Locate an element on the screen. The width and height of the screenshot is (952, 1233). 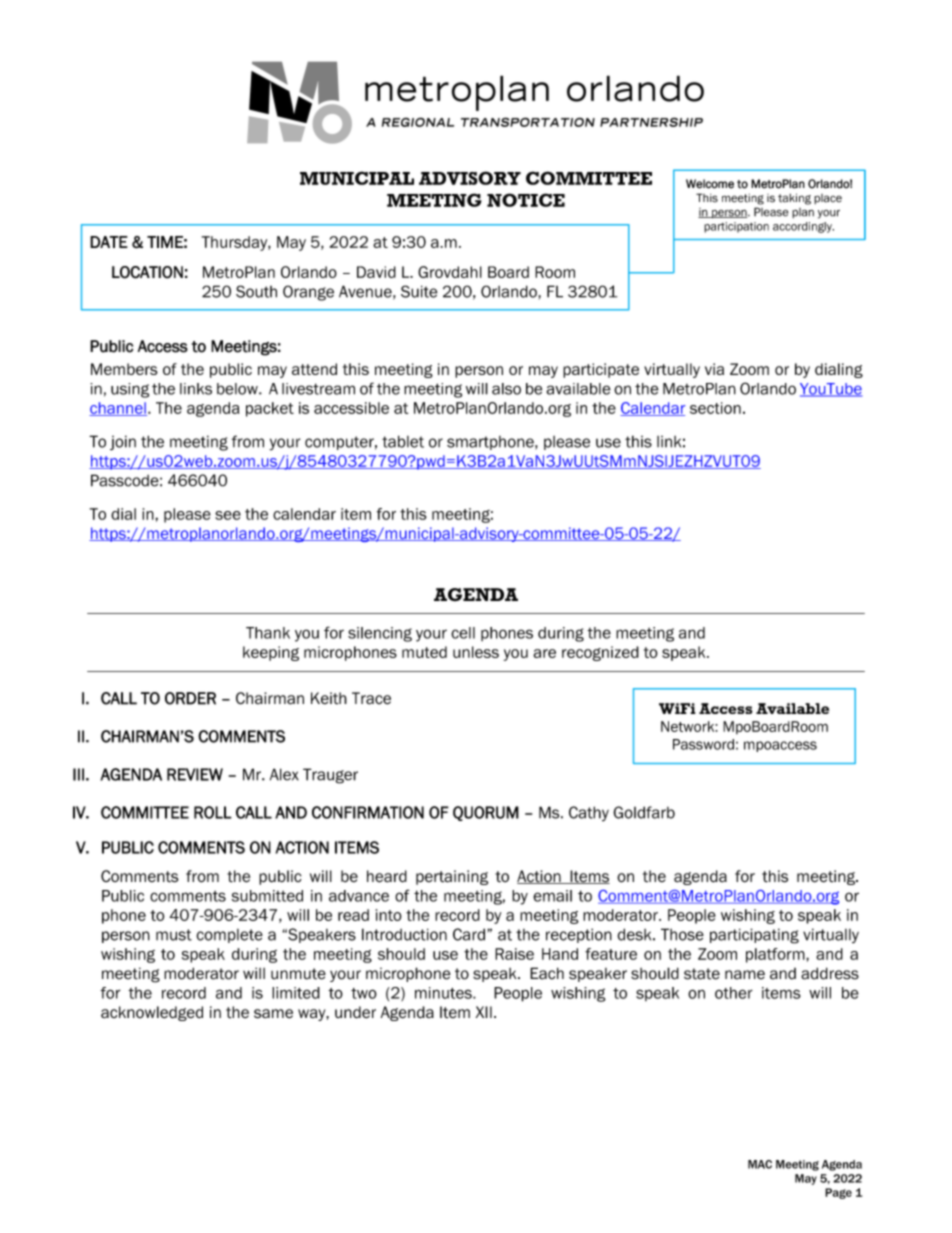
participation is located at coordinates (736, 227).
